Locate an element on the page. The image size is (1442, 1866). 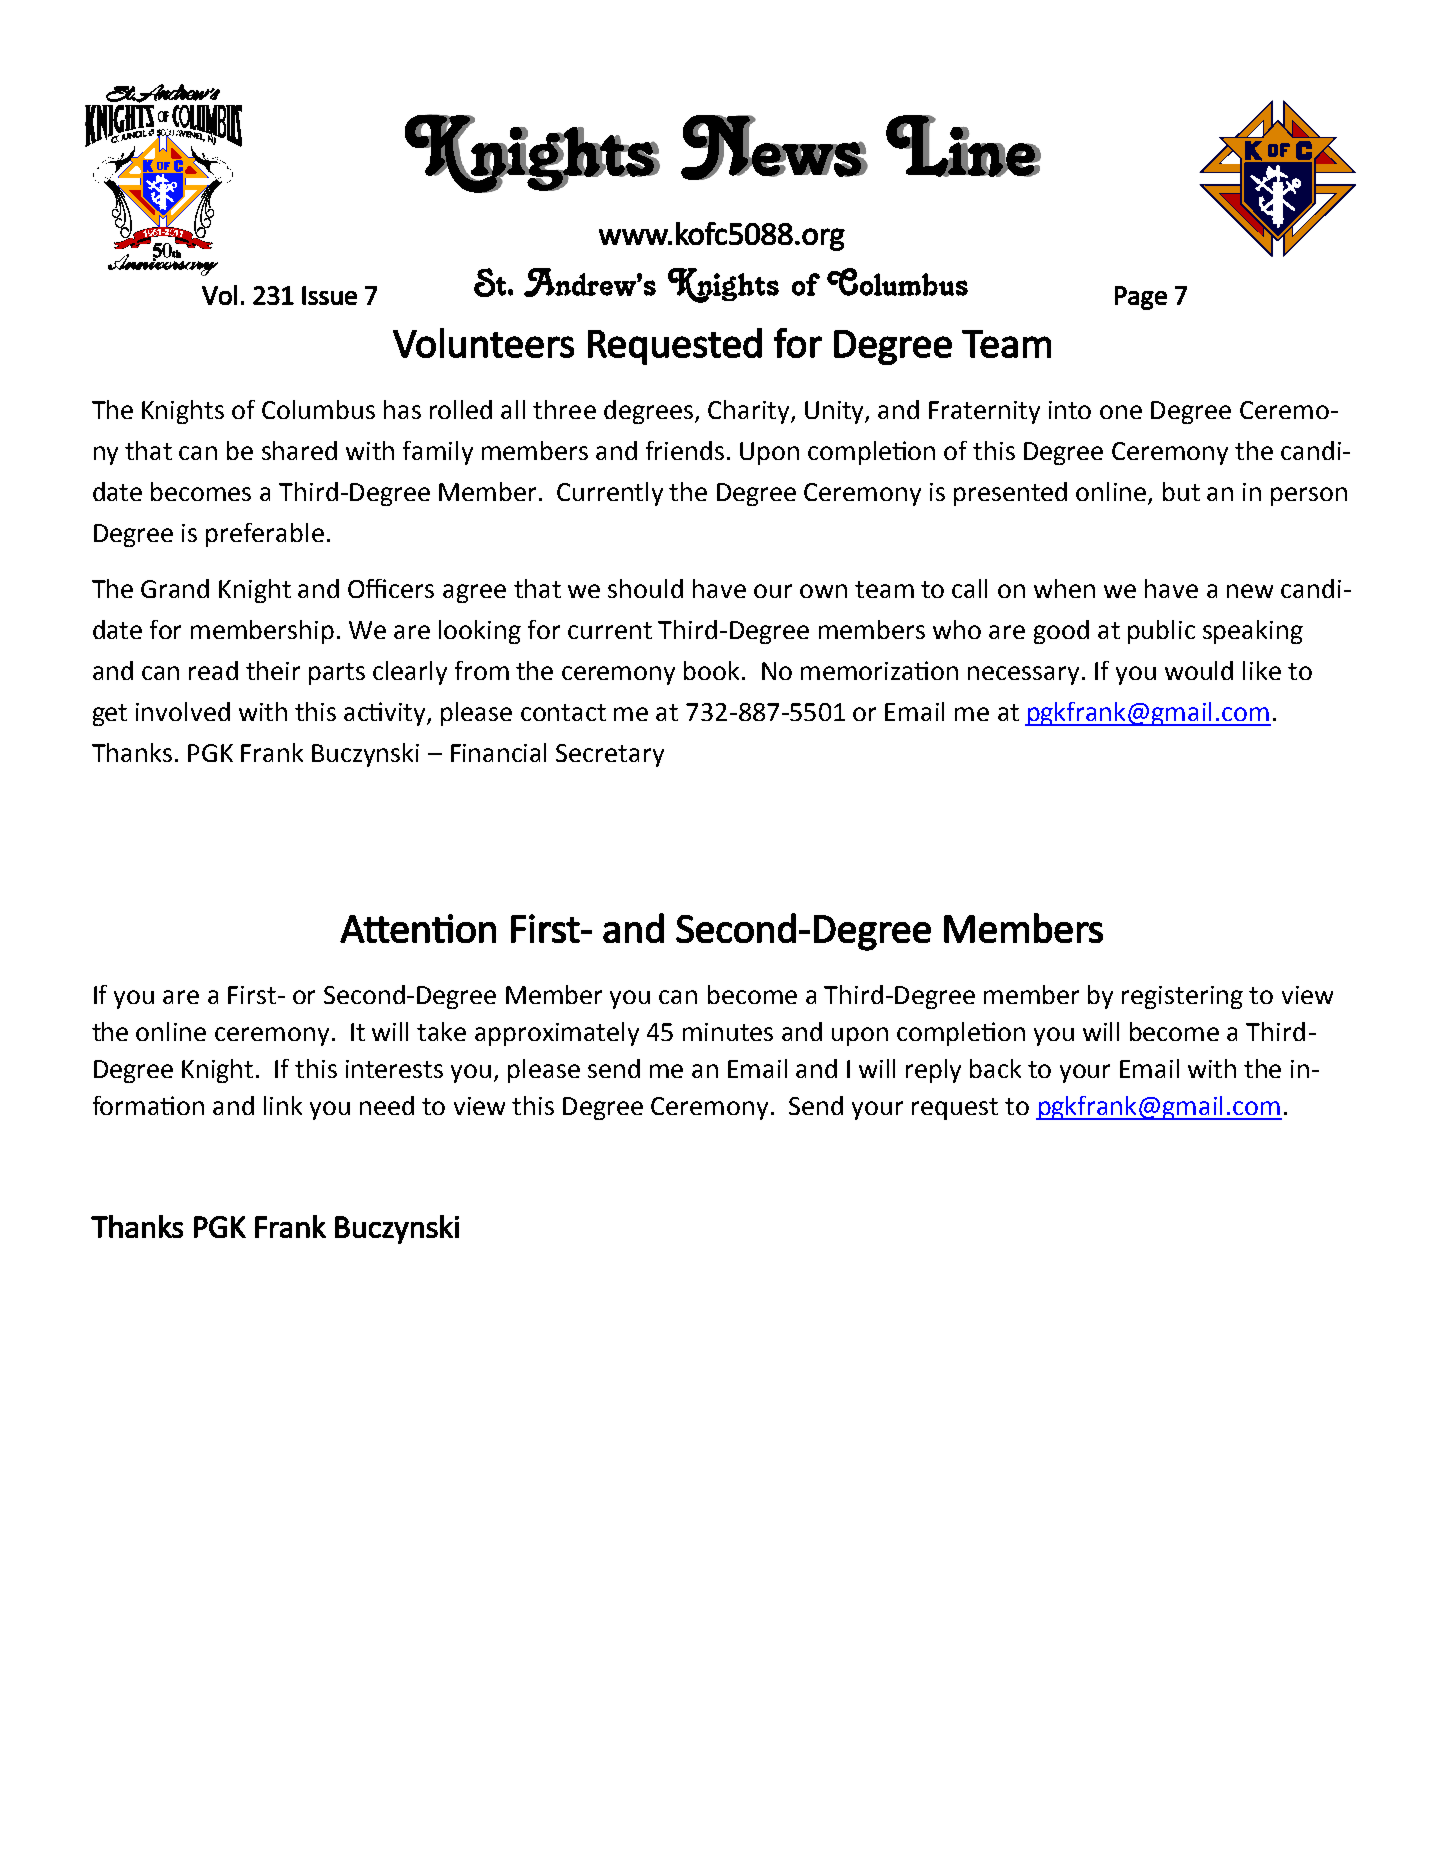
would is located at coordinates (1199, 670).
